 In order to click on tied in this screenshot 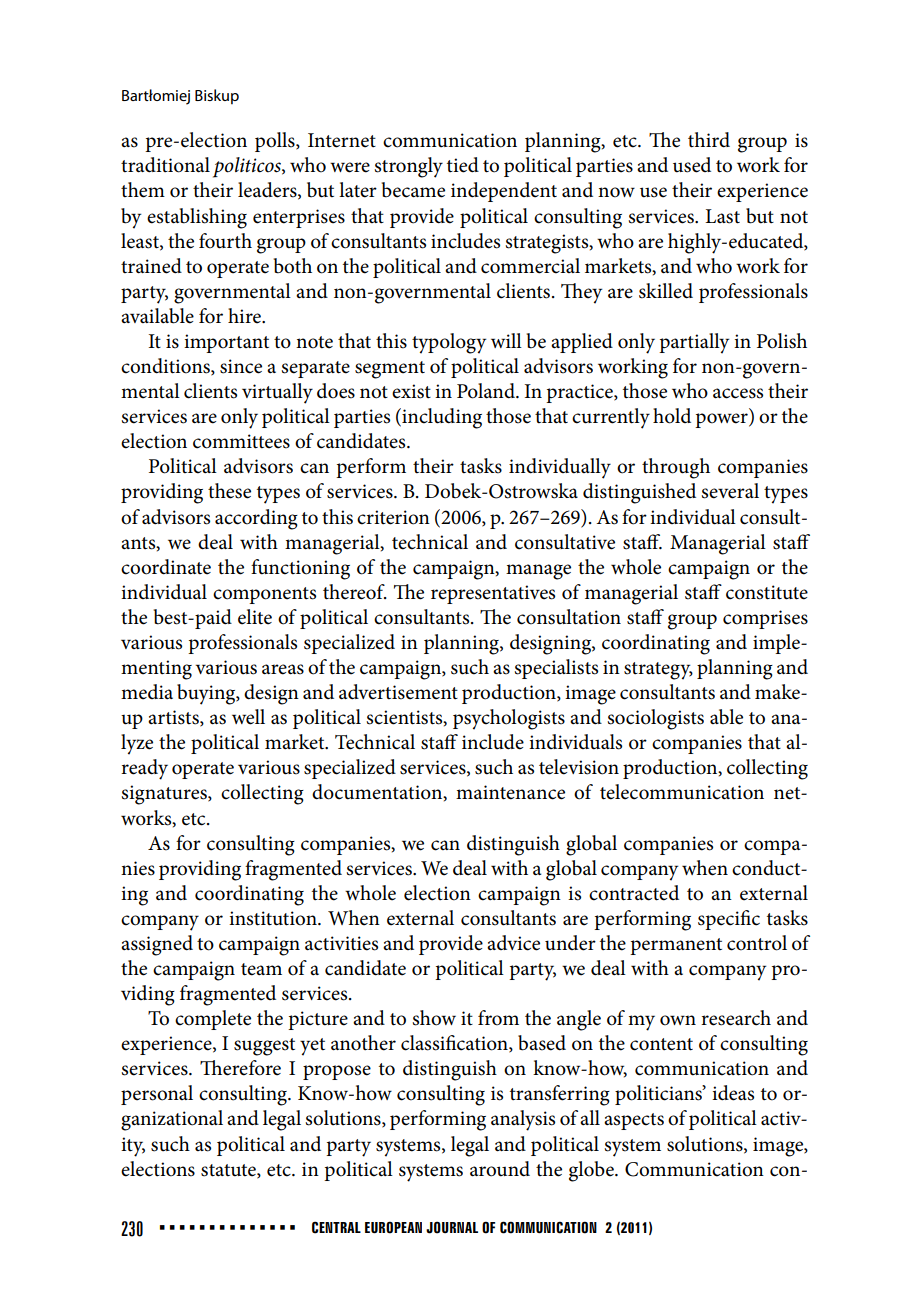, I will do `click(463, 165)`.
